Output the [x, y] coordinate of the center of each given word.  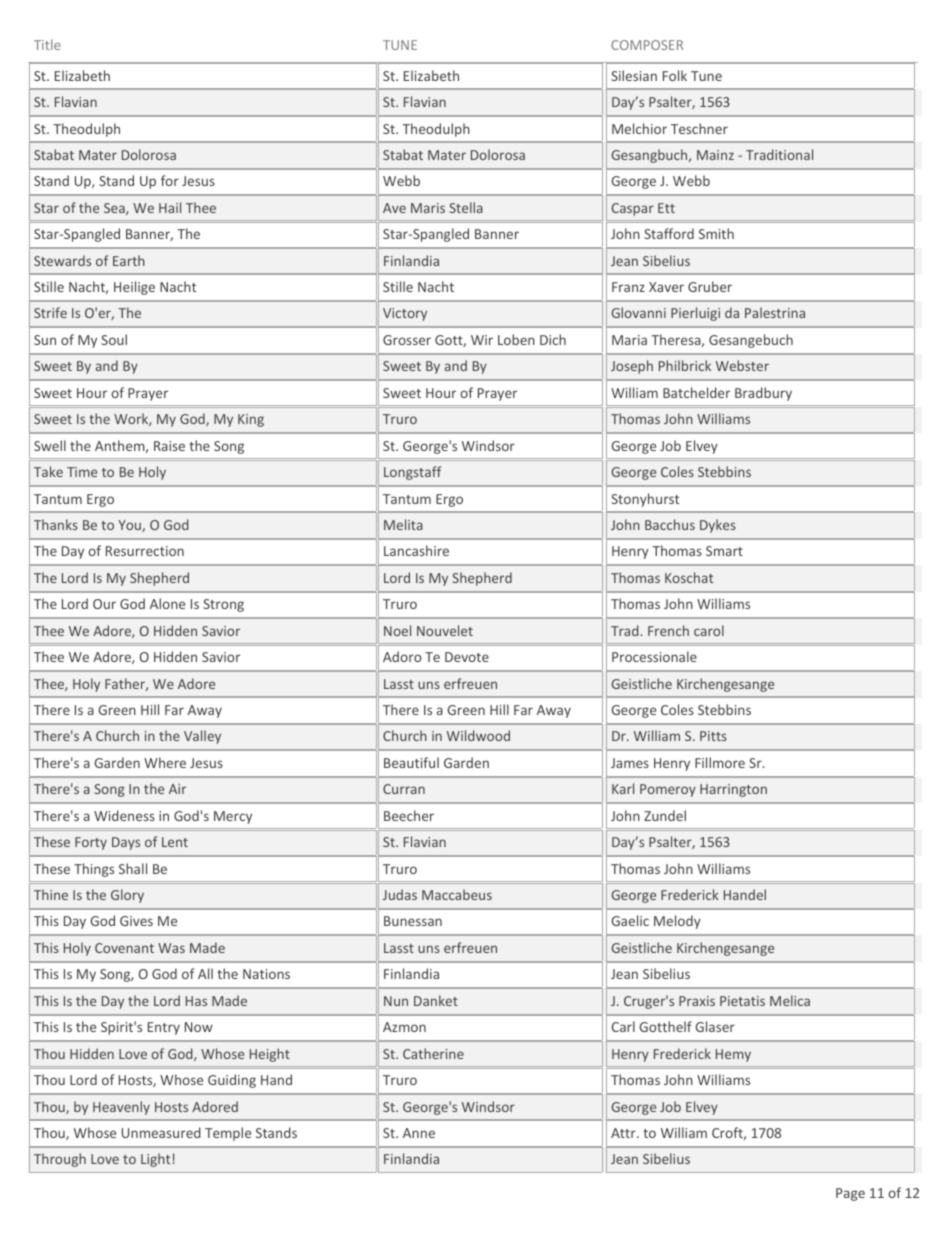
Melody [677, 922]
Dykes [718, 526]
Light [155, 1160]
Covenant [124, 948]
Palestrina [775, 312]
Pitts [713, 736]
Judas [400, 894]
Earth [129, 260]
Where [165, 762]
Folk [675, 75]
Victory [405, 314]
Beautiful [411, 762]
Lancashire [416, 550]
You [130, 526]
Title [47, 44]
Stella [466, 207]
